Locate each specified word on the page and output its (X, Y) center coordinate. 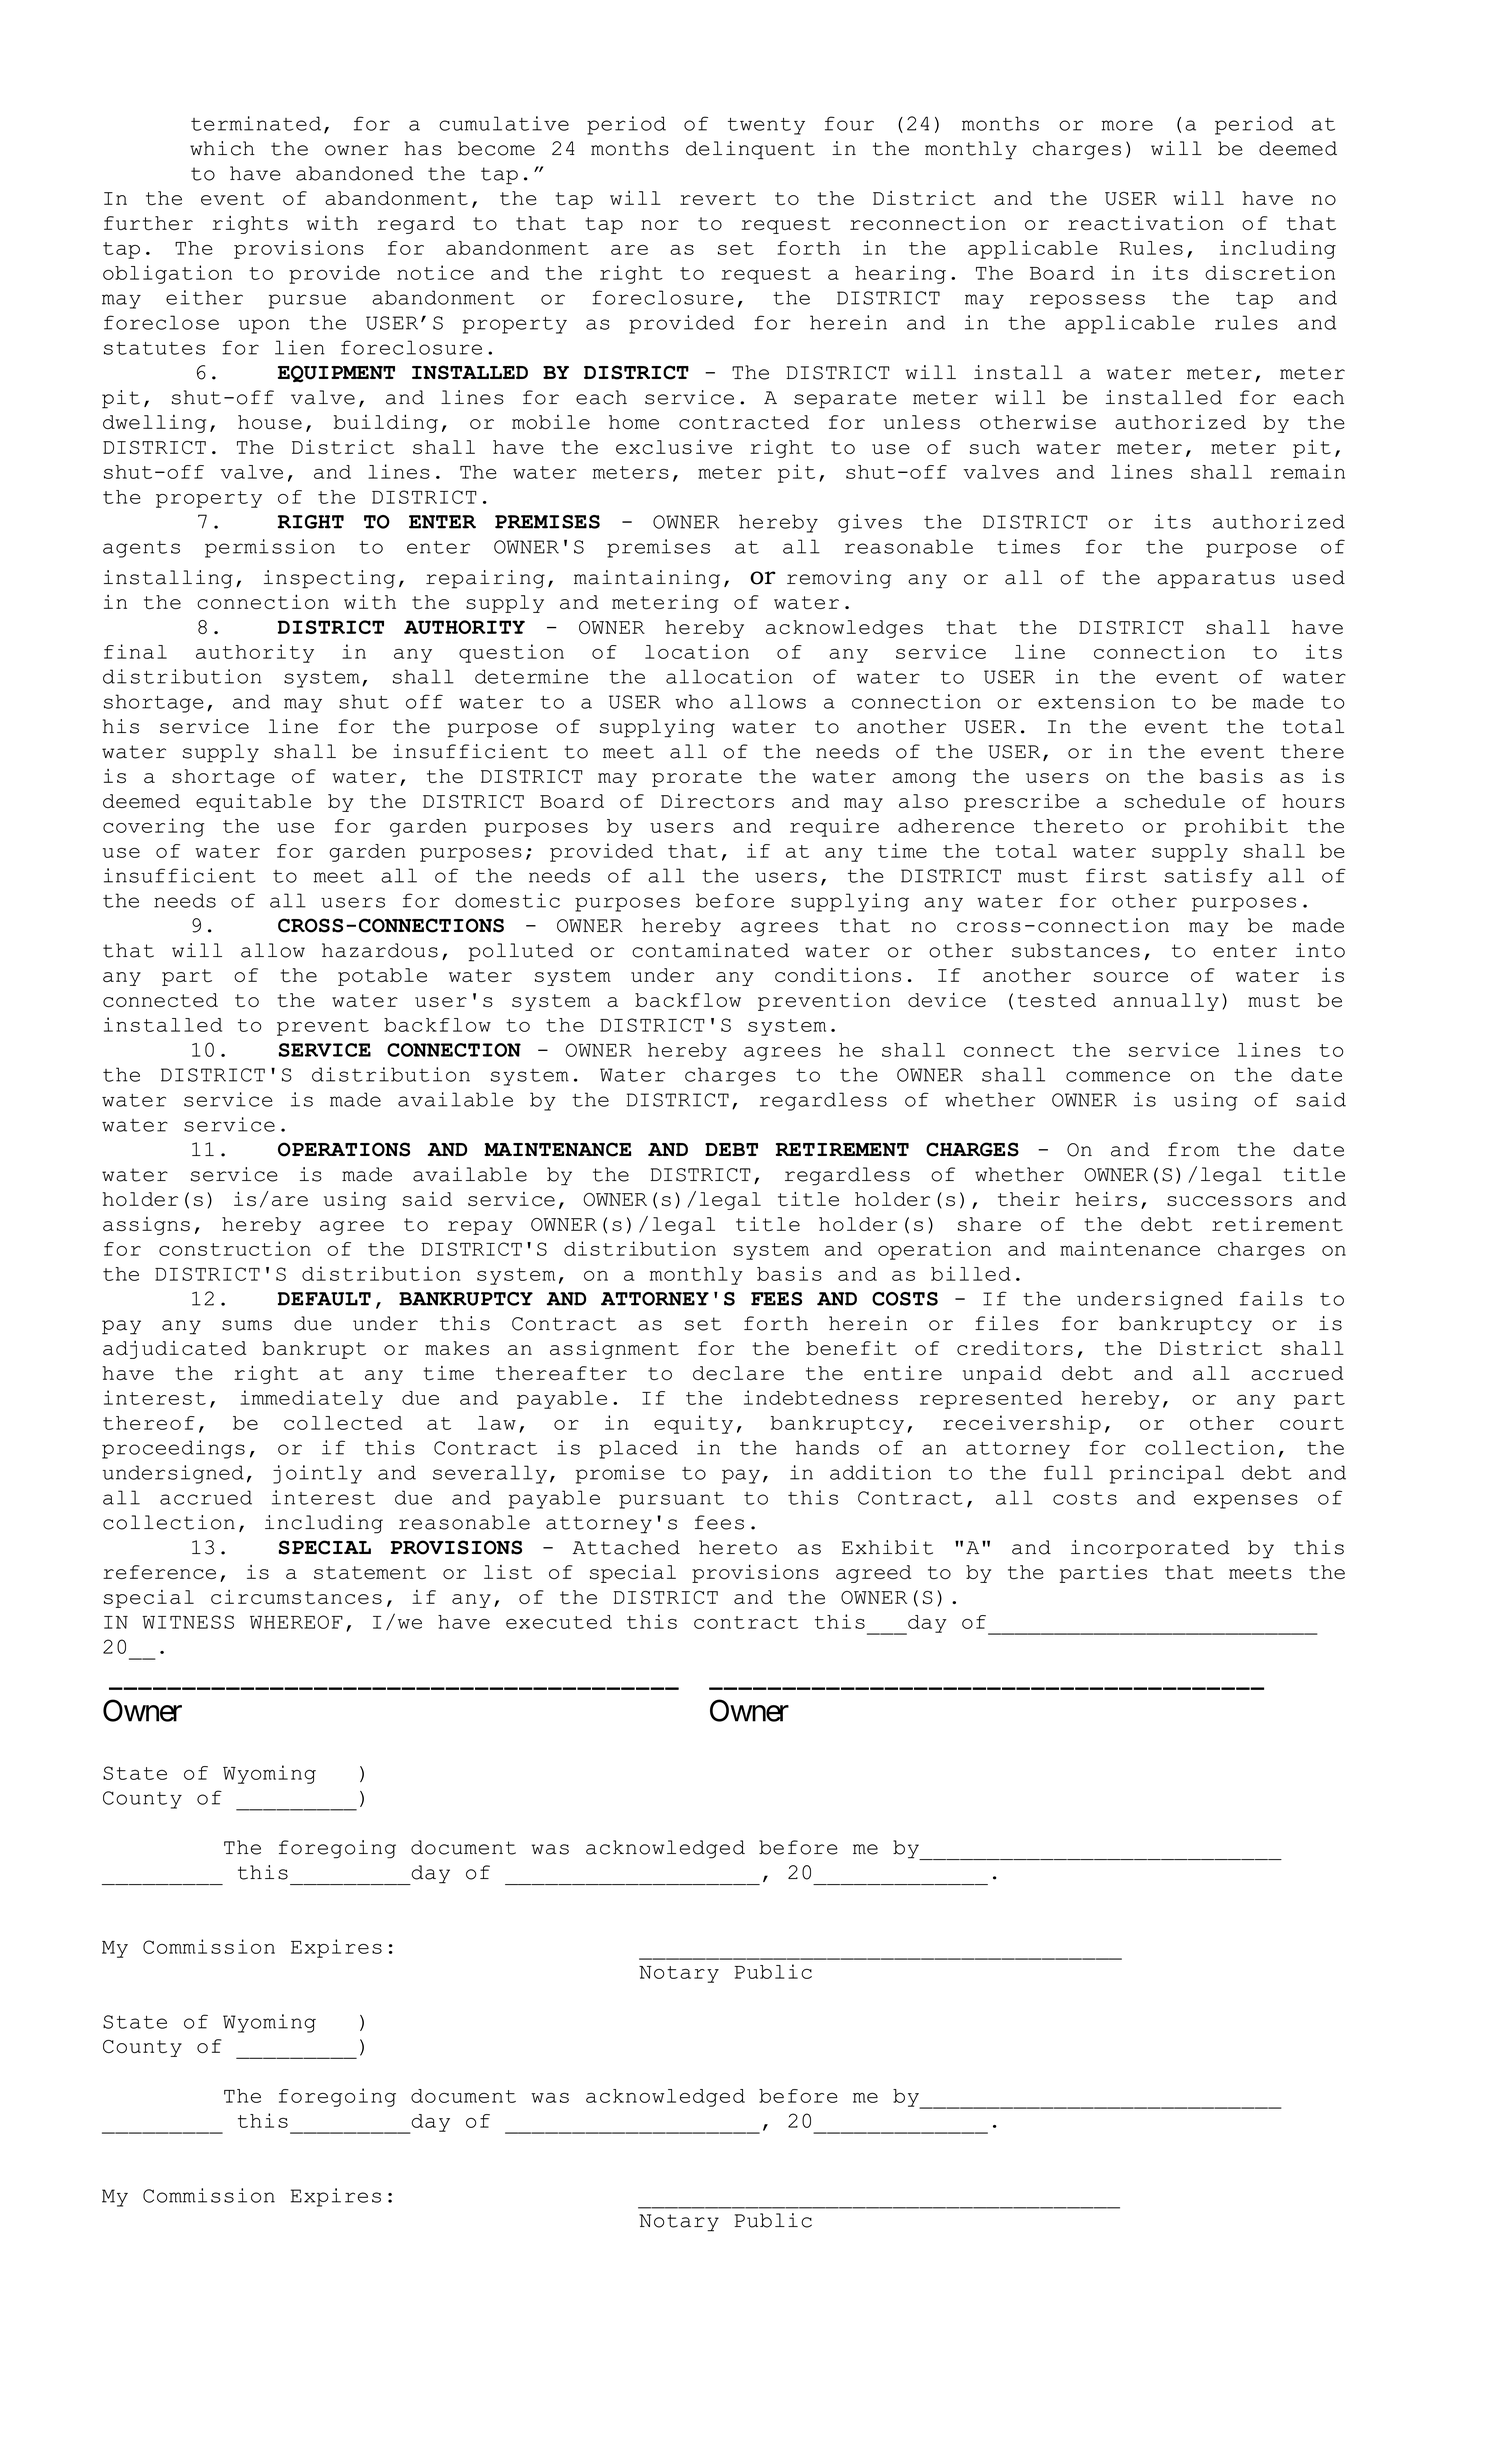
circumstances (296, 1597)
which (222, 148)
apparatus (1216, 580)
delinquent (750, 150)
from (1193, 1149)
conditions (838, 975)
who (694, 701)
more (1127, 125)
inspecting (329, 579)
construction (235, 1248)
